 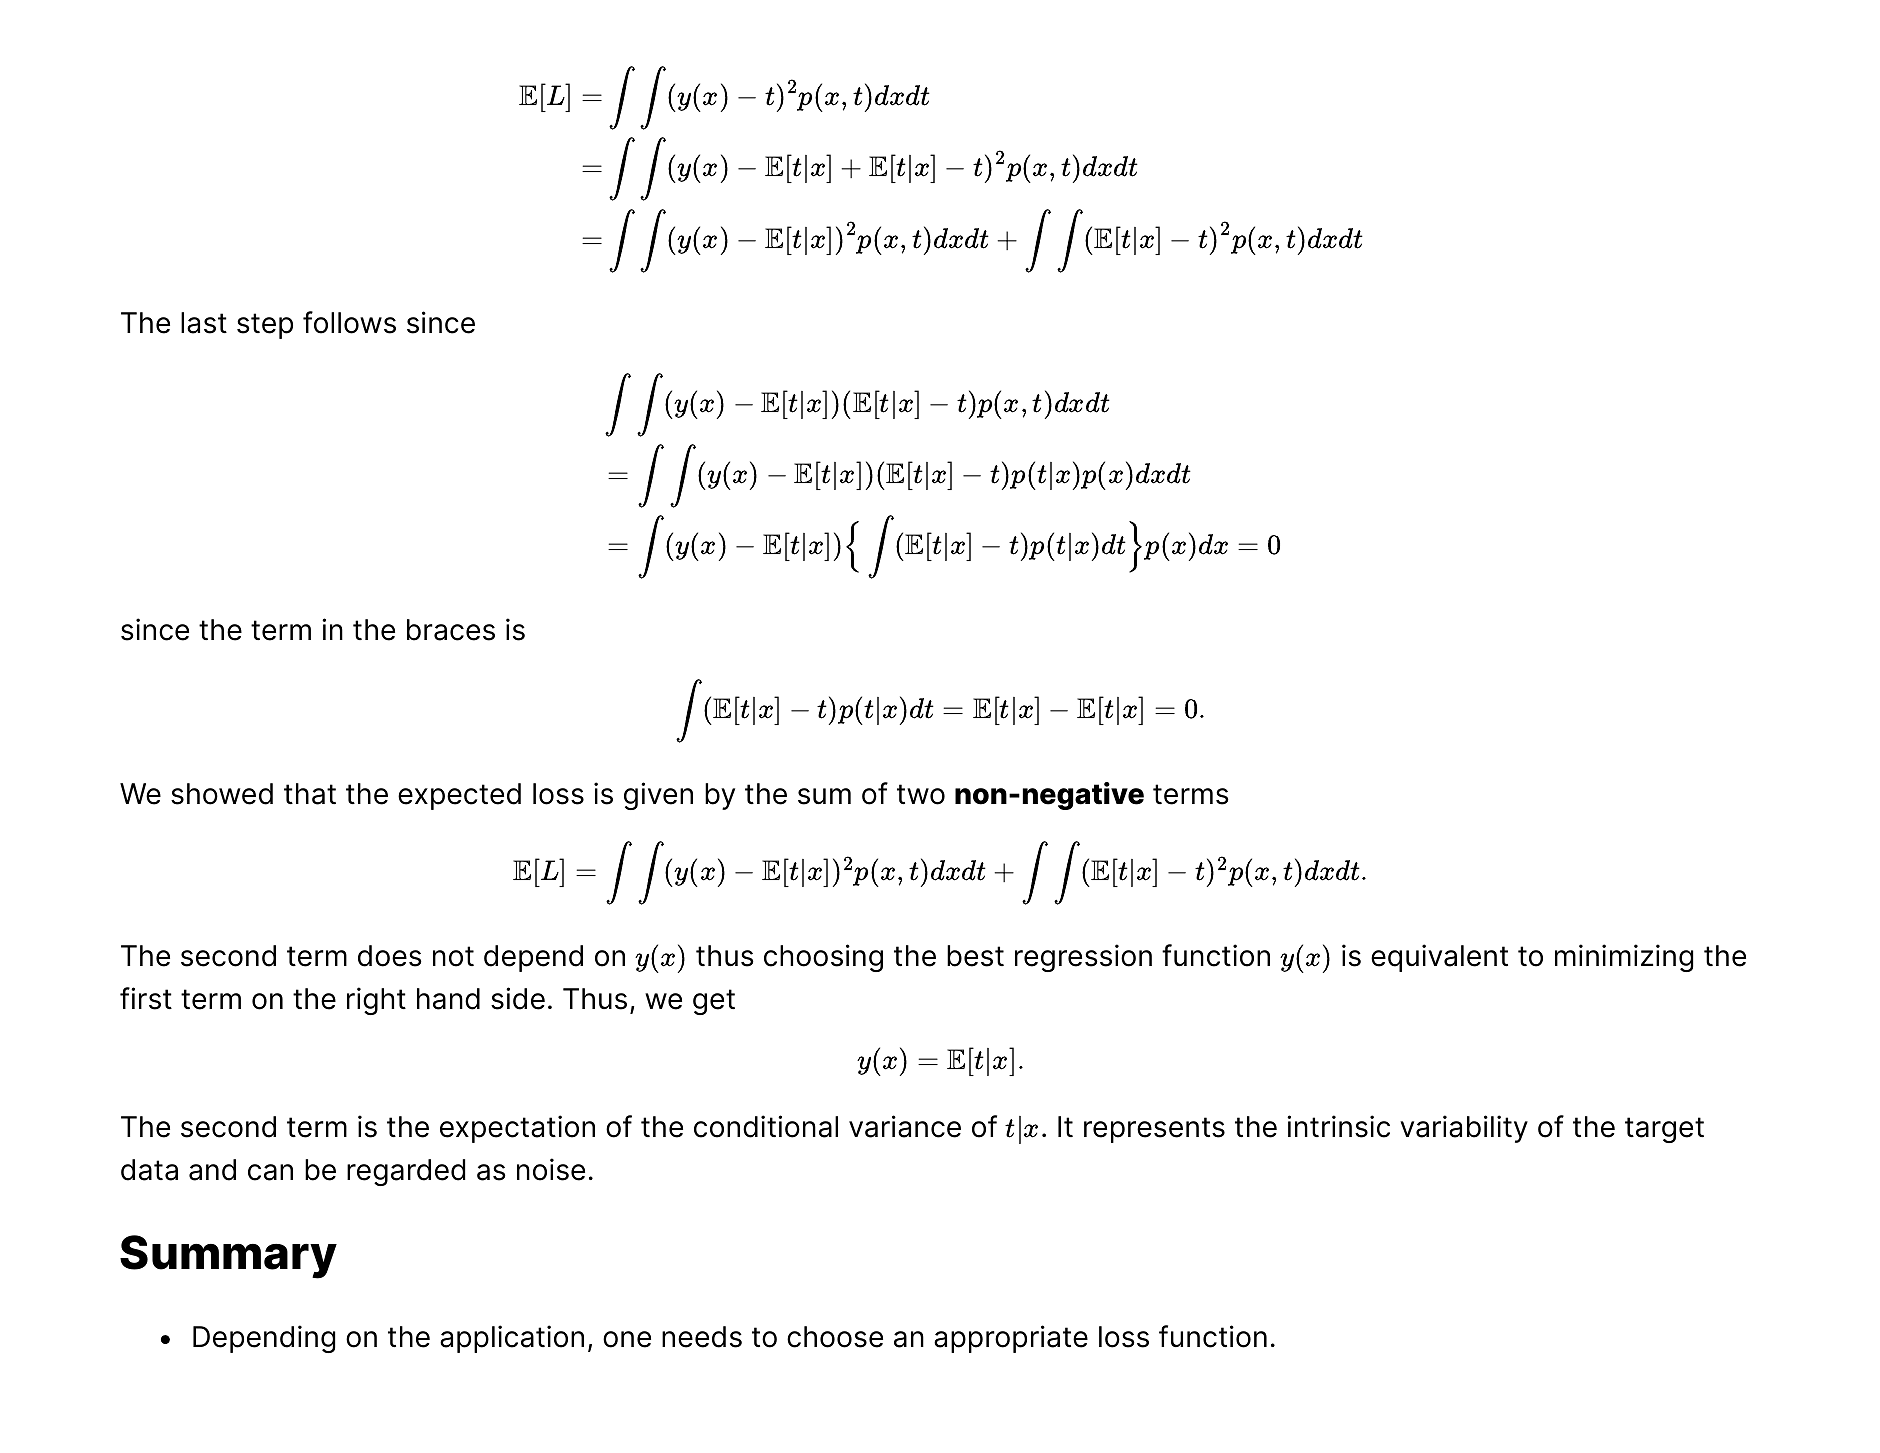 I want to click on given, so click(x=658, y=796).
